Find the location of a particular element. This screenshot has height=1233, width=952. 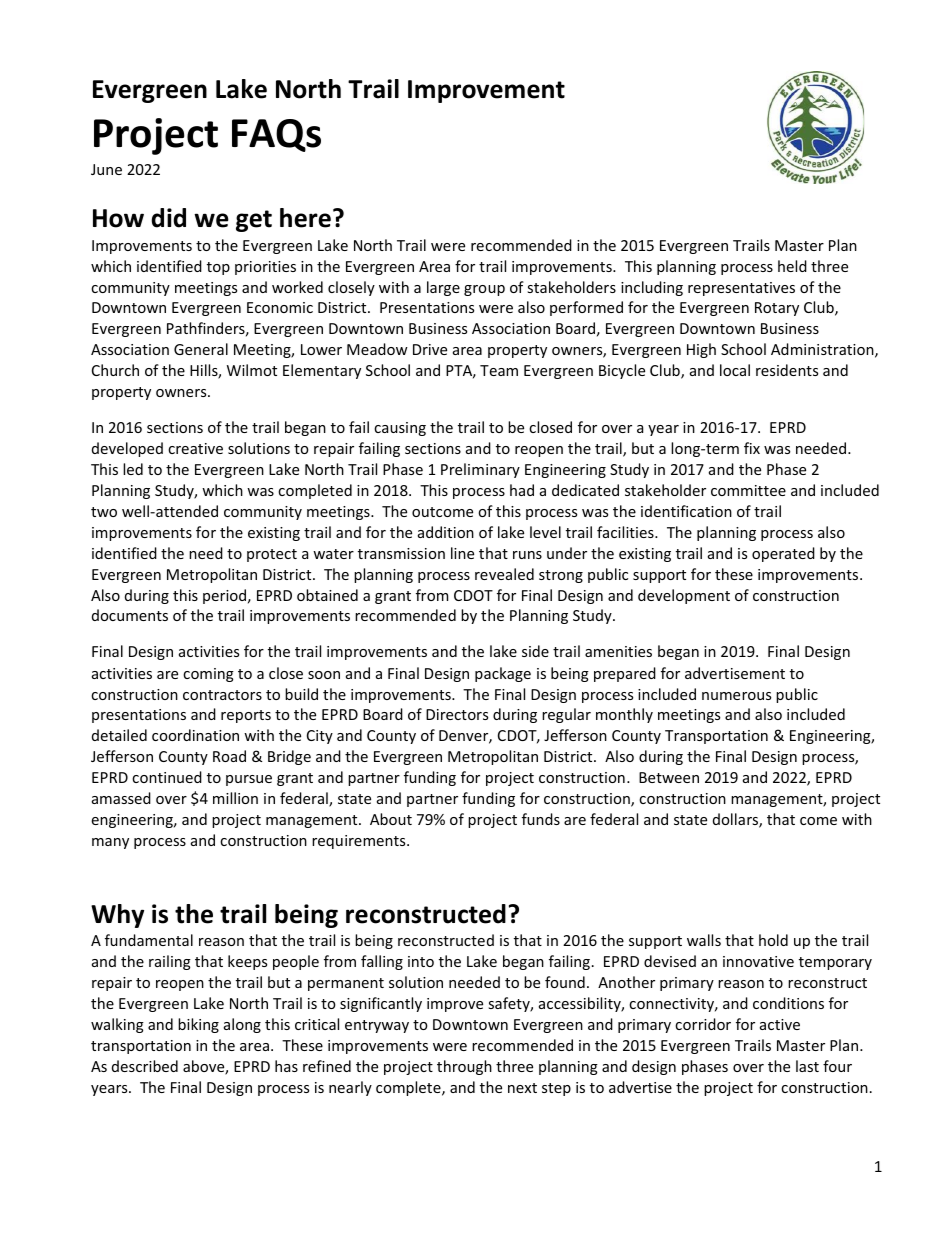

through is located at coordinates (464, 1067).
